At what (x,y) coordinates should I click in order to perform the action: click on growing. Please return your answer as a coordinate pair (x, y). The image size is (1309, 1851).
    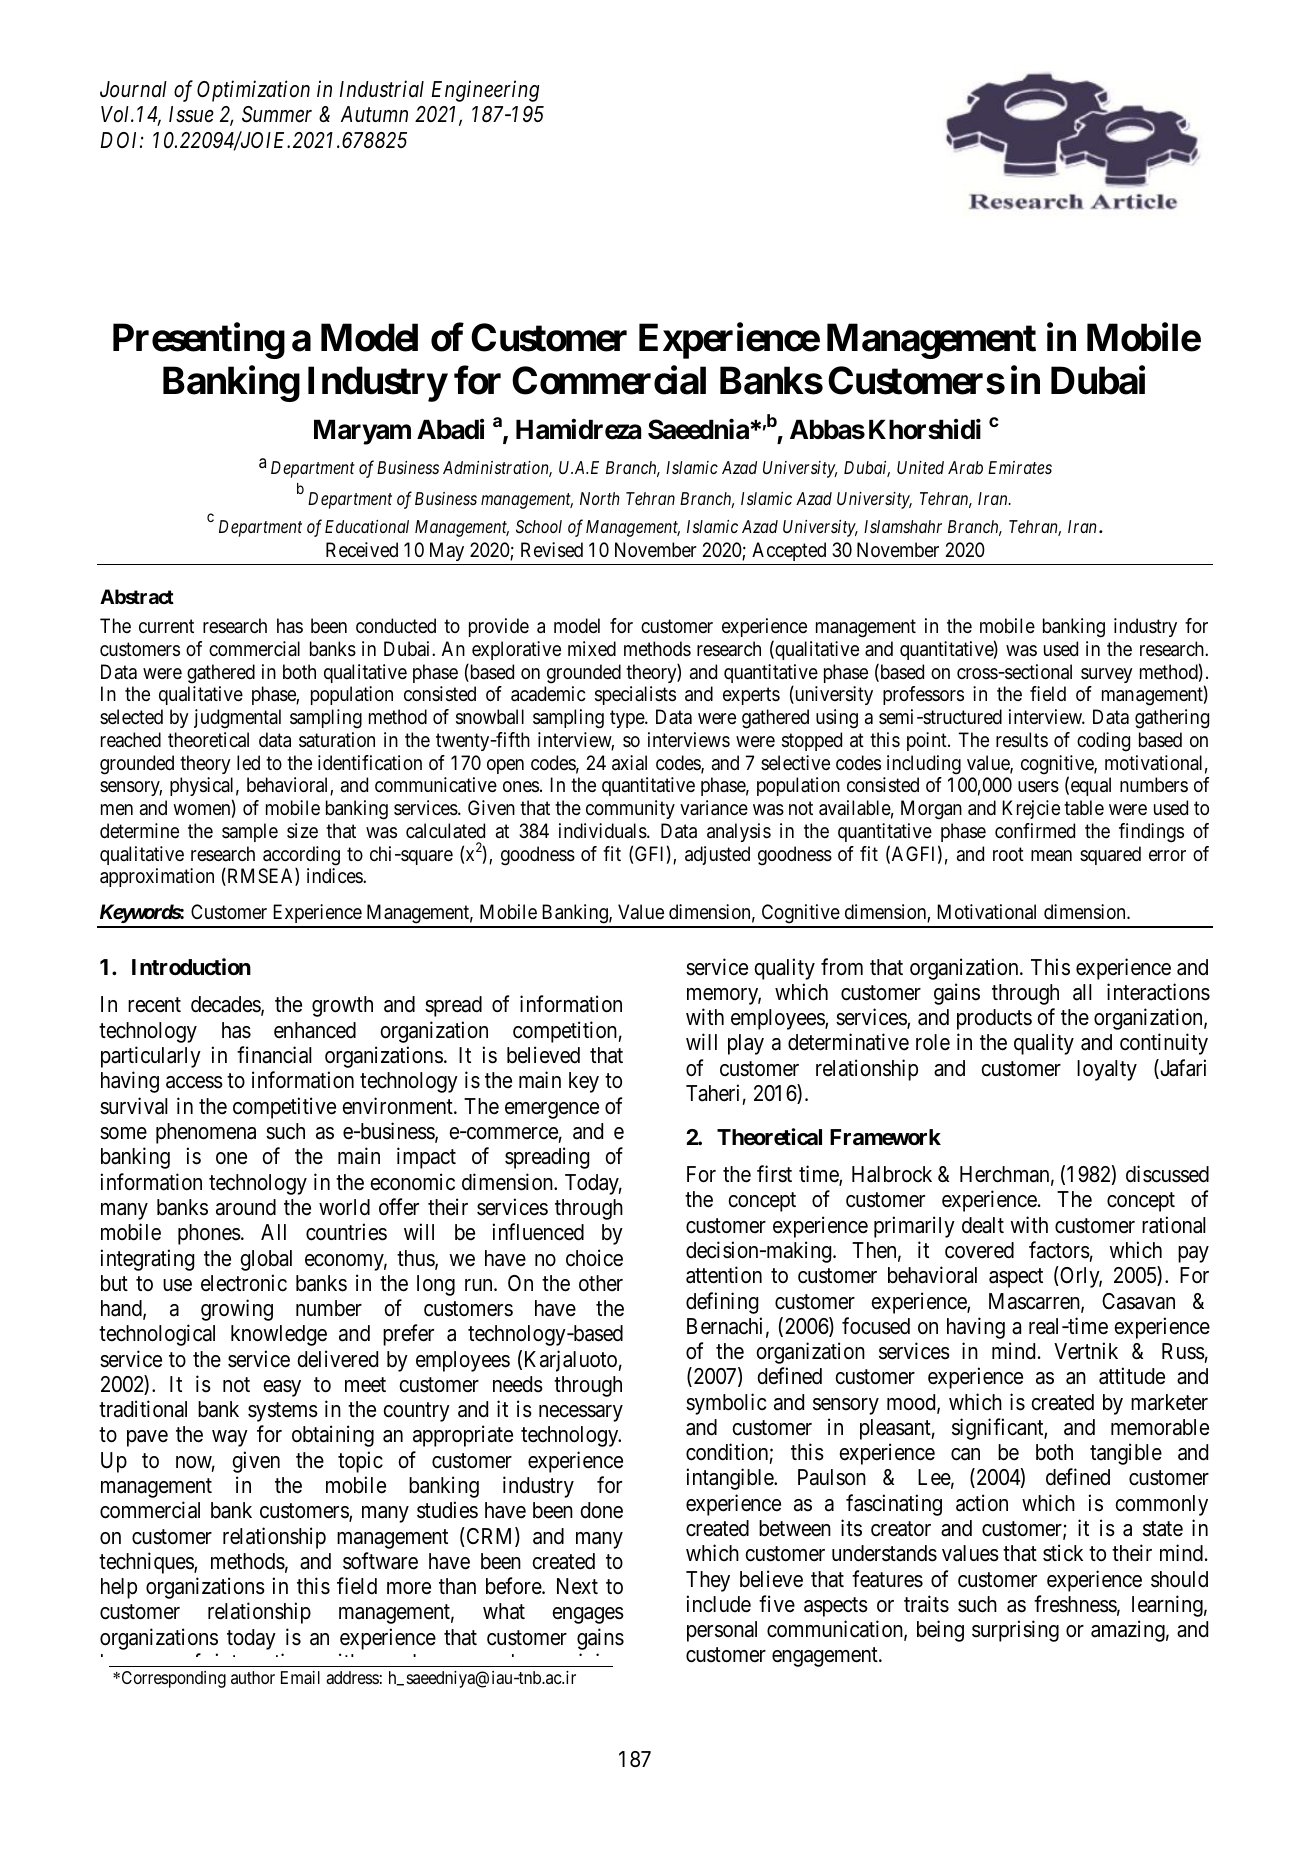
    Looking at the image, I should click on (237, 1310).
